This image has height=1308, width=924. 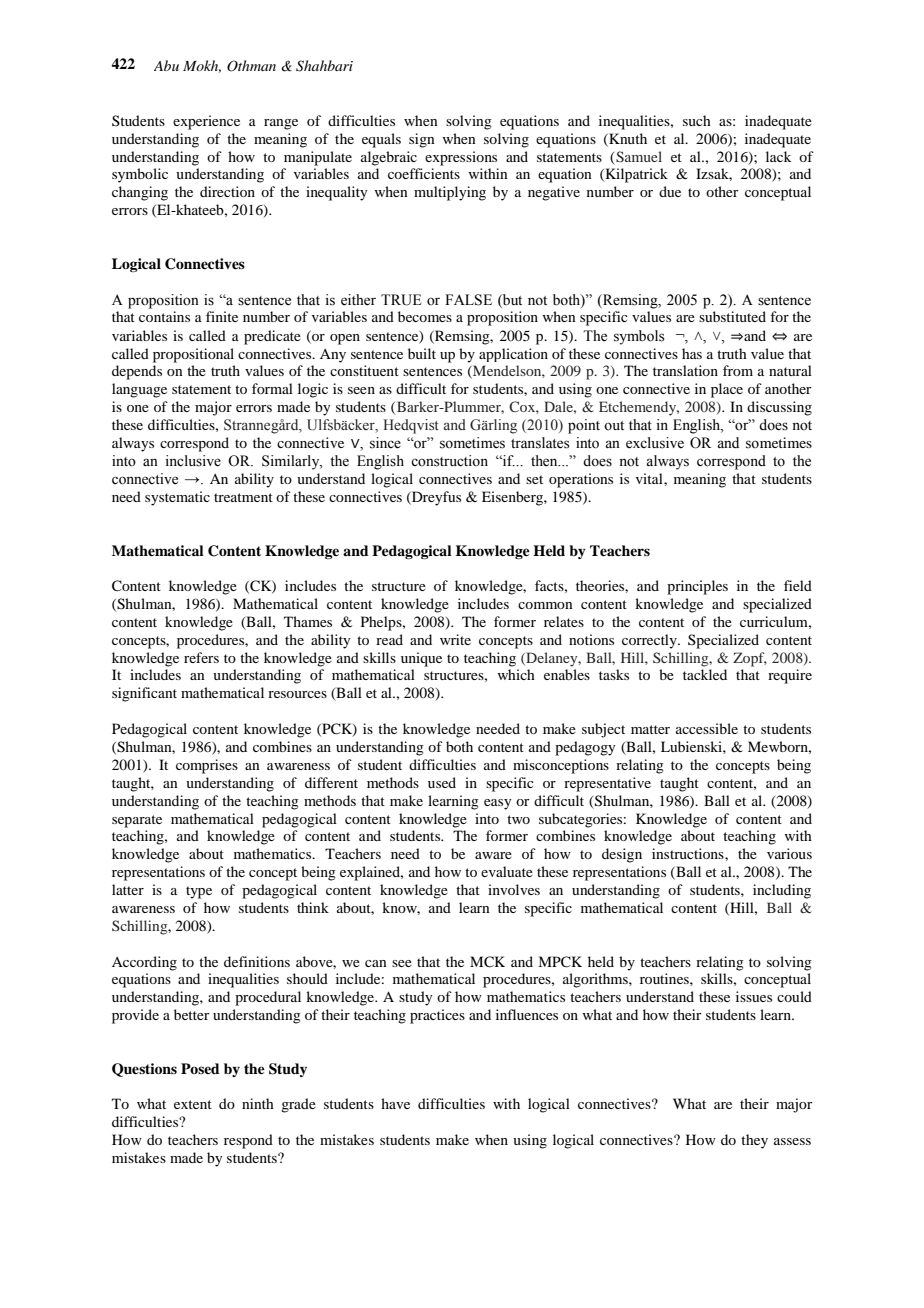 What do you see at coordinates (442, 782) in the image?
I see `used` at bounding box center [442, 782].
